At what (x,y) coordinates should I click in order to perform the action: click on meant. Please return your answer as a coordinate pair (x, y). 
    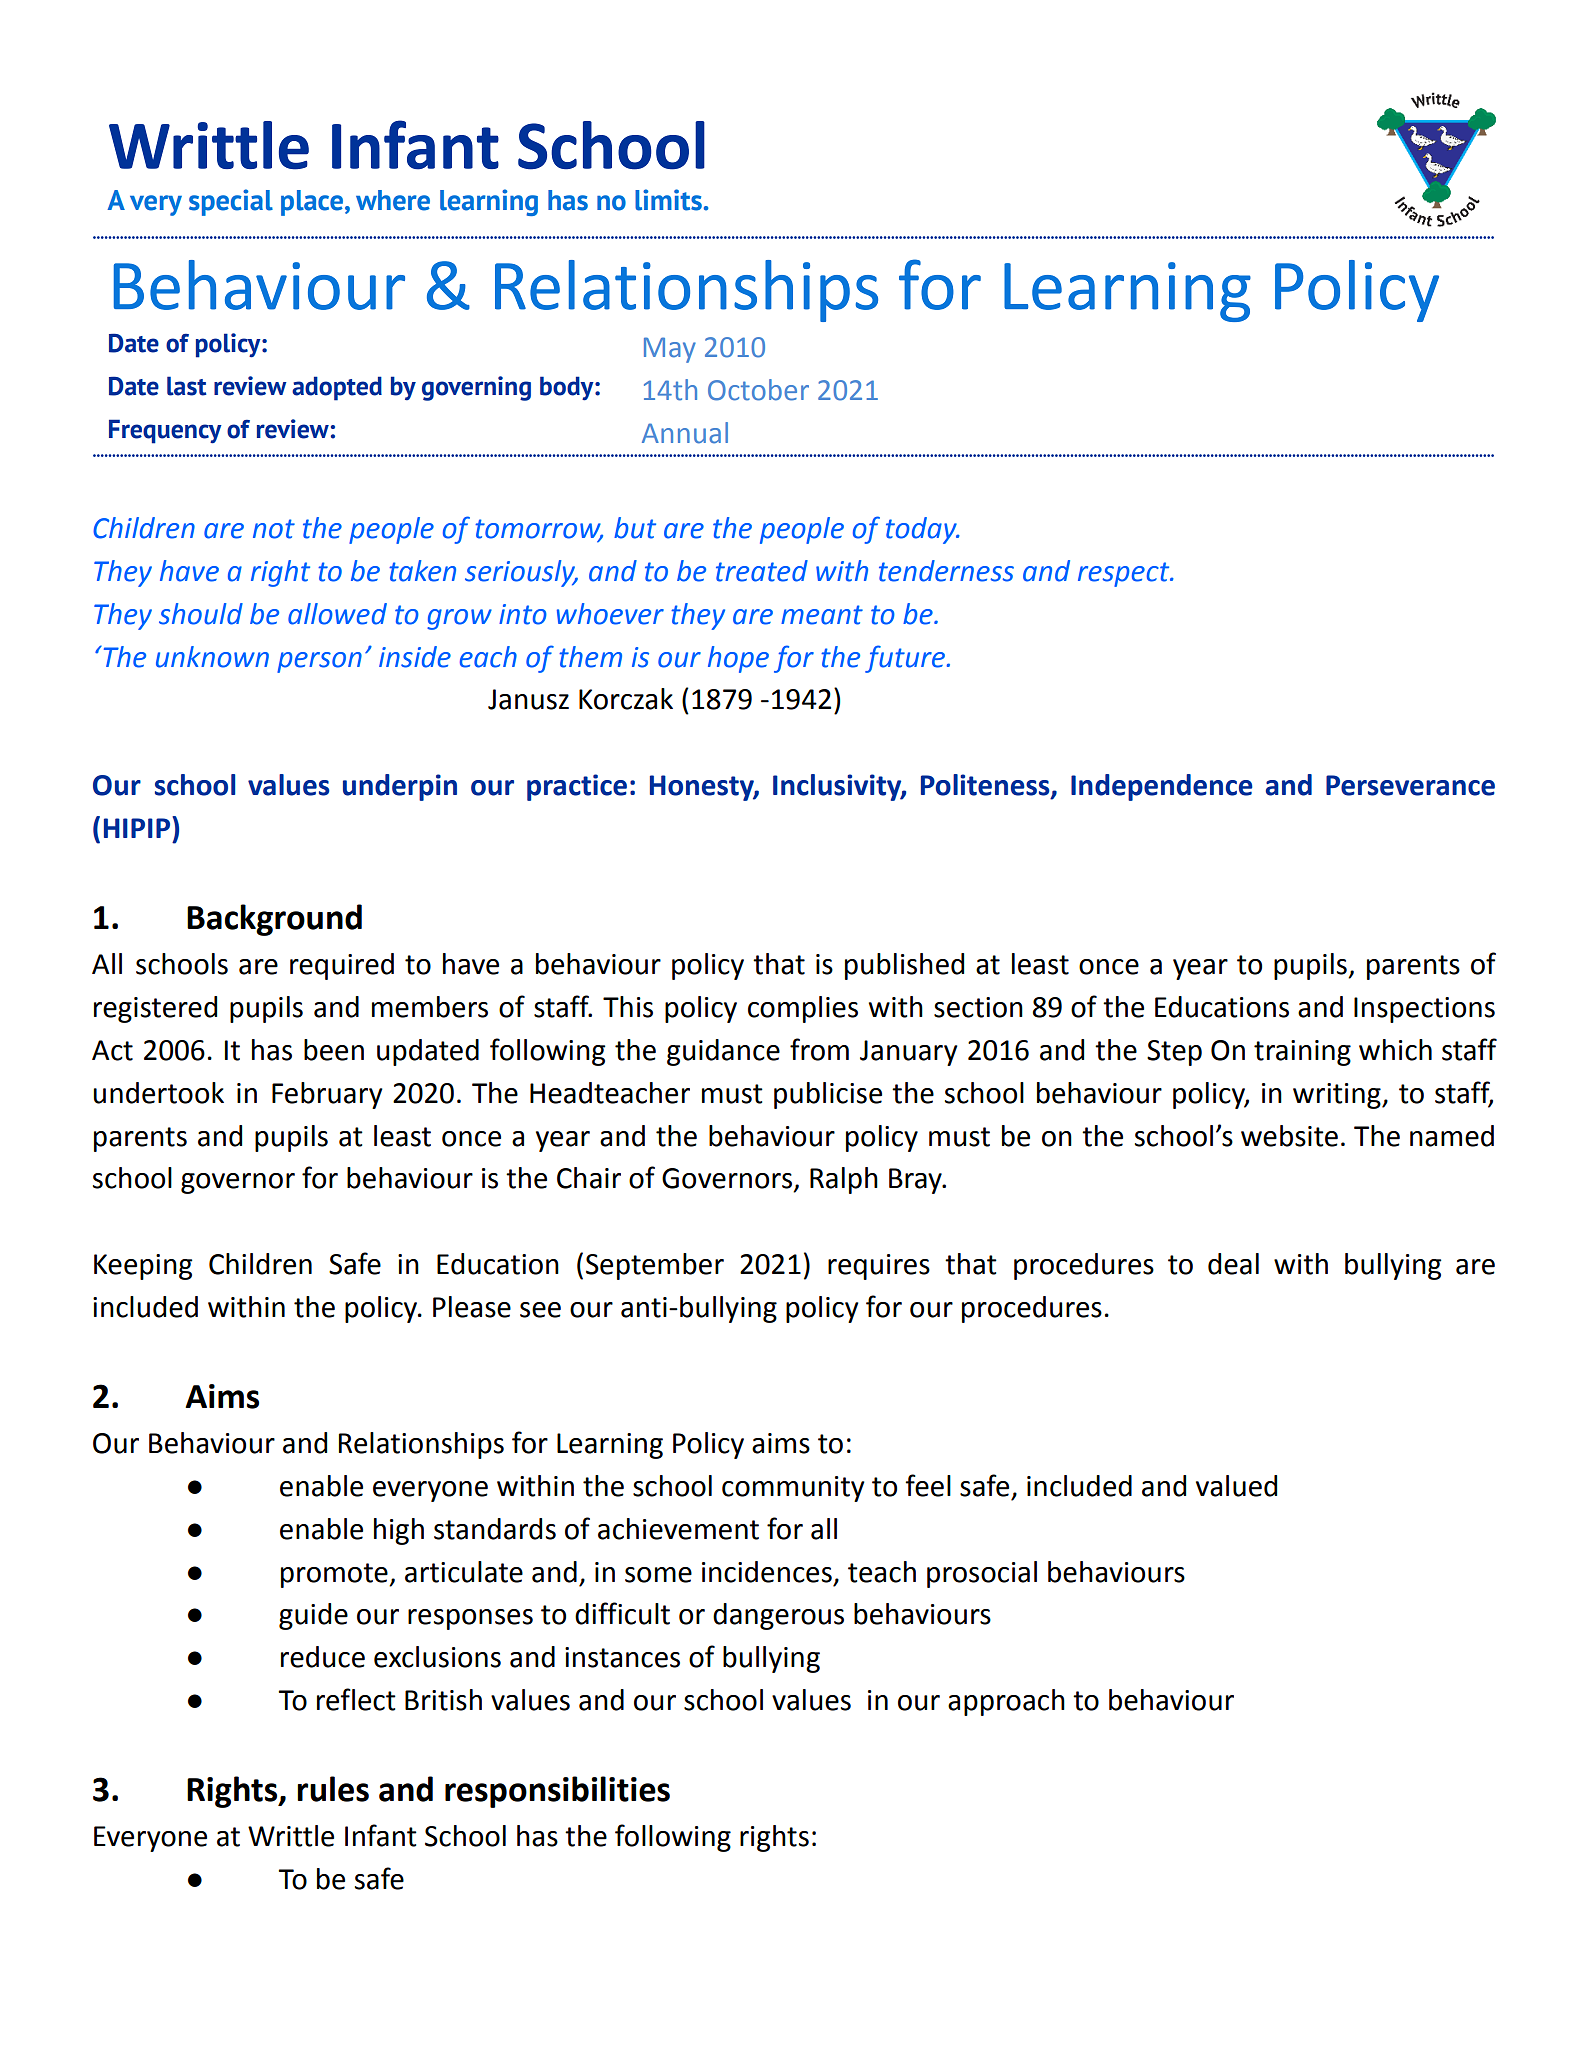
    Looking at the image, I should click on (822, 615).
